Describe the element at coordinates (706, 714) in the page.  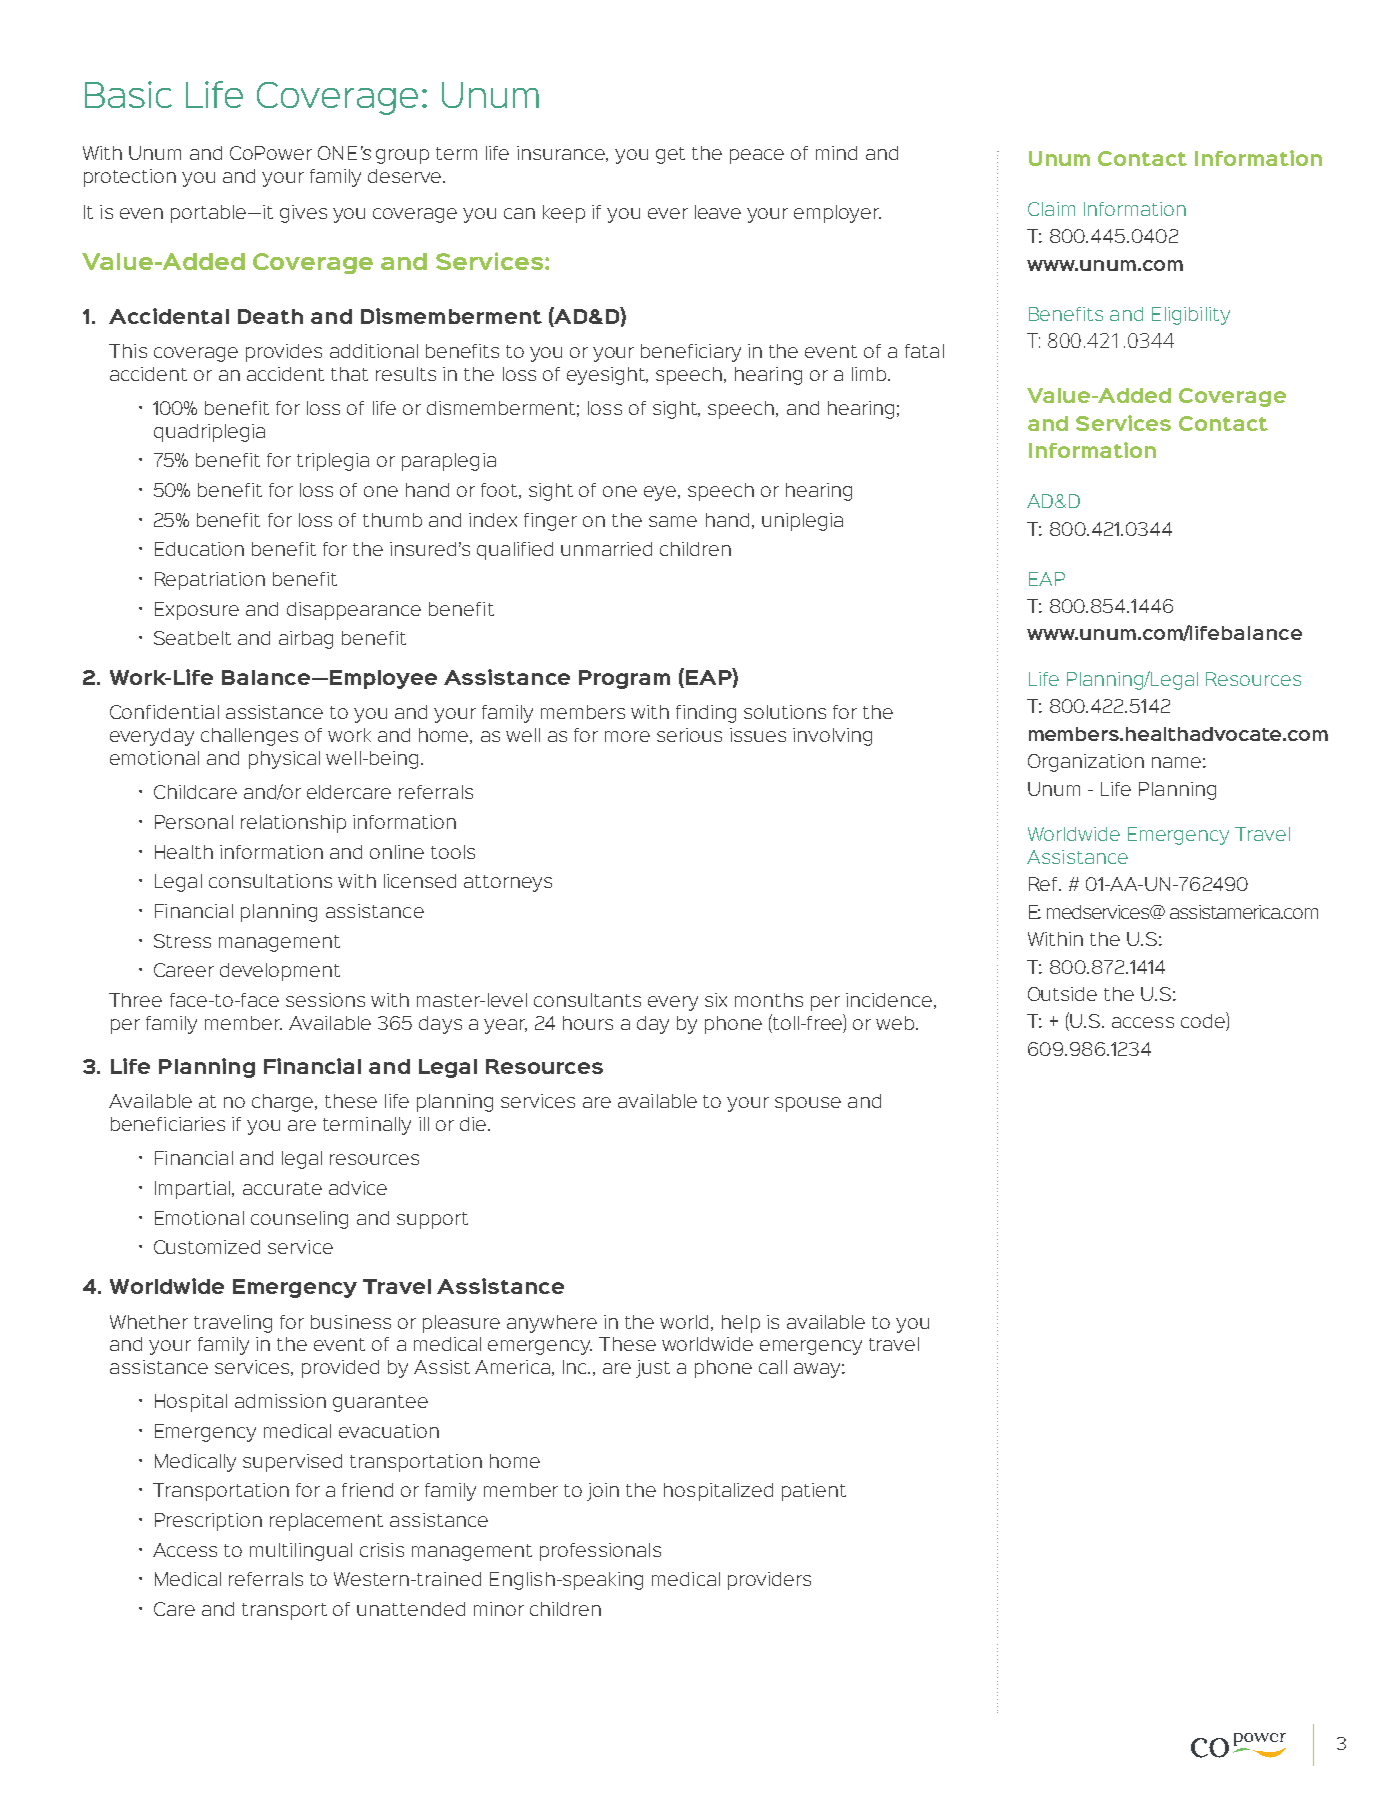
I see `finding` at that location.
